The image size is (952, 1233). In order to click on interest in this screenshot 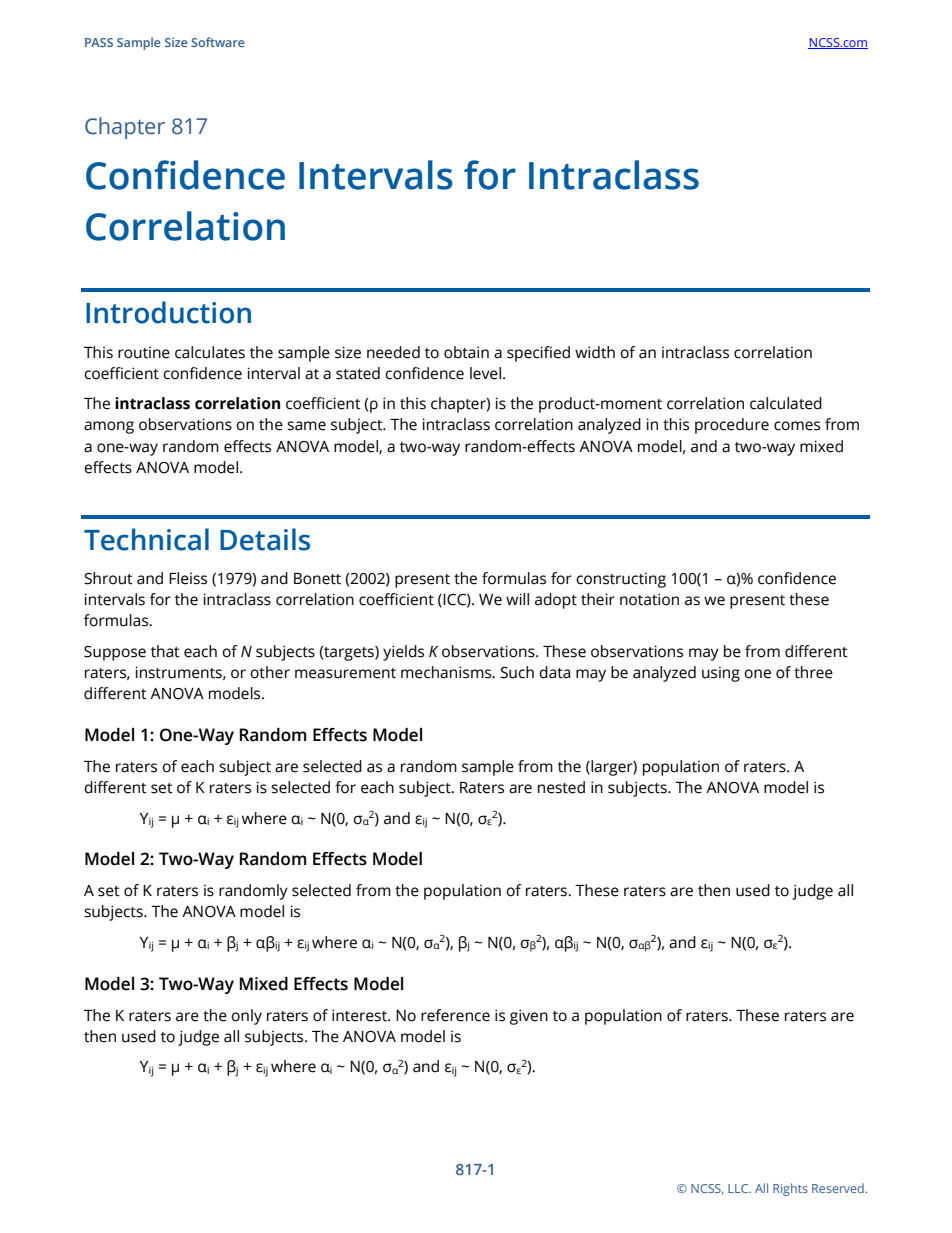, I will do `click(360, 1015)`.
